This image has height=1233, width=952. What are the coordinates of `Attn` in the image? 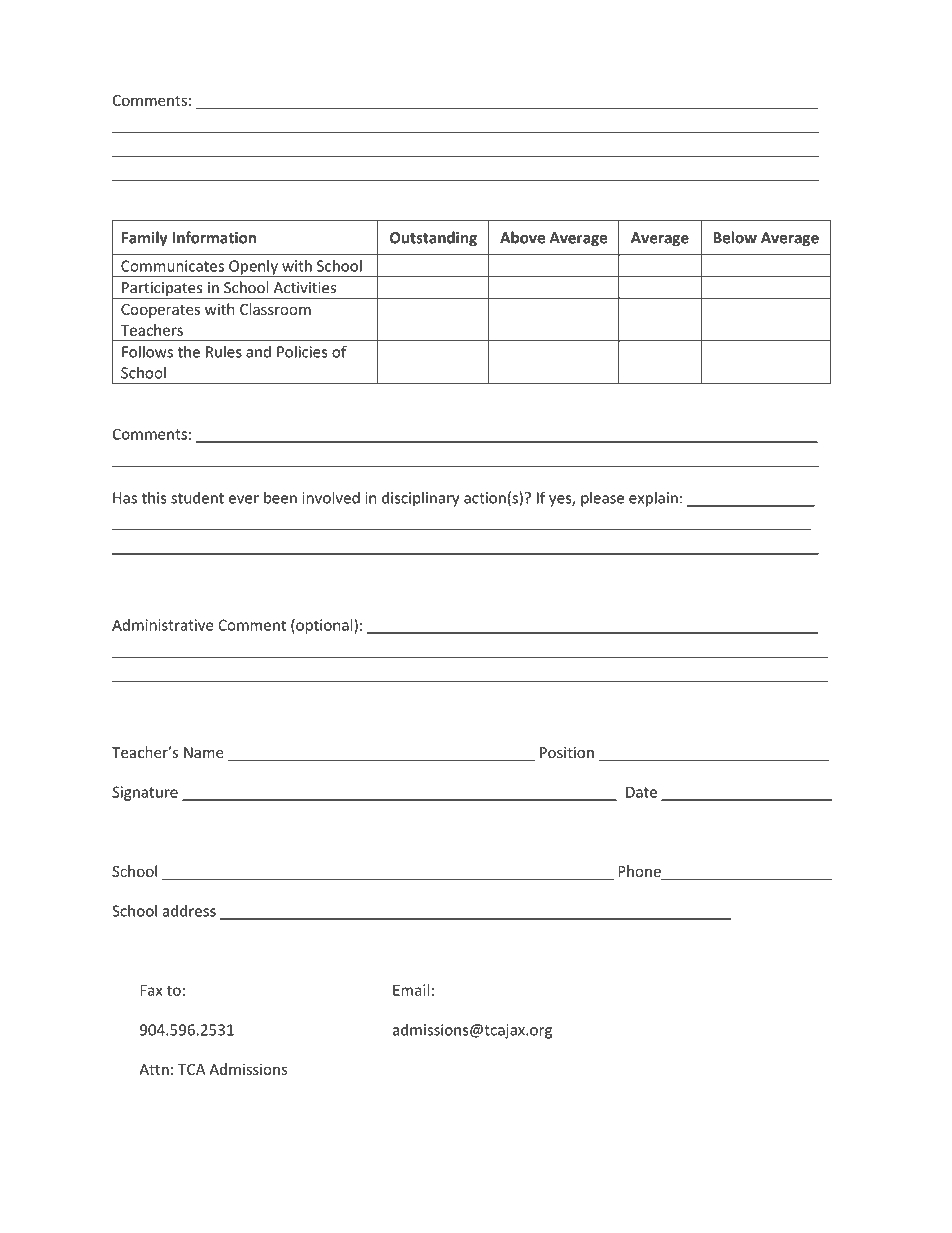 It's located at (154, 1069).
